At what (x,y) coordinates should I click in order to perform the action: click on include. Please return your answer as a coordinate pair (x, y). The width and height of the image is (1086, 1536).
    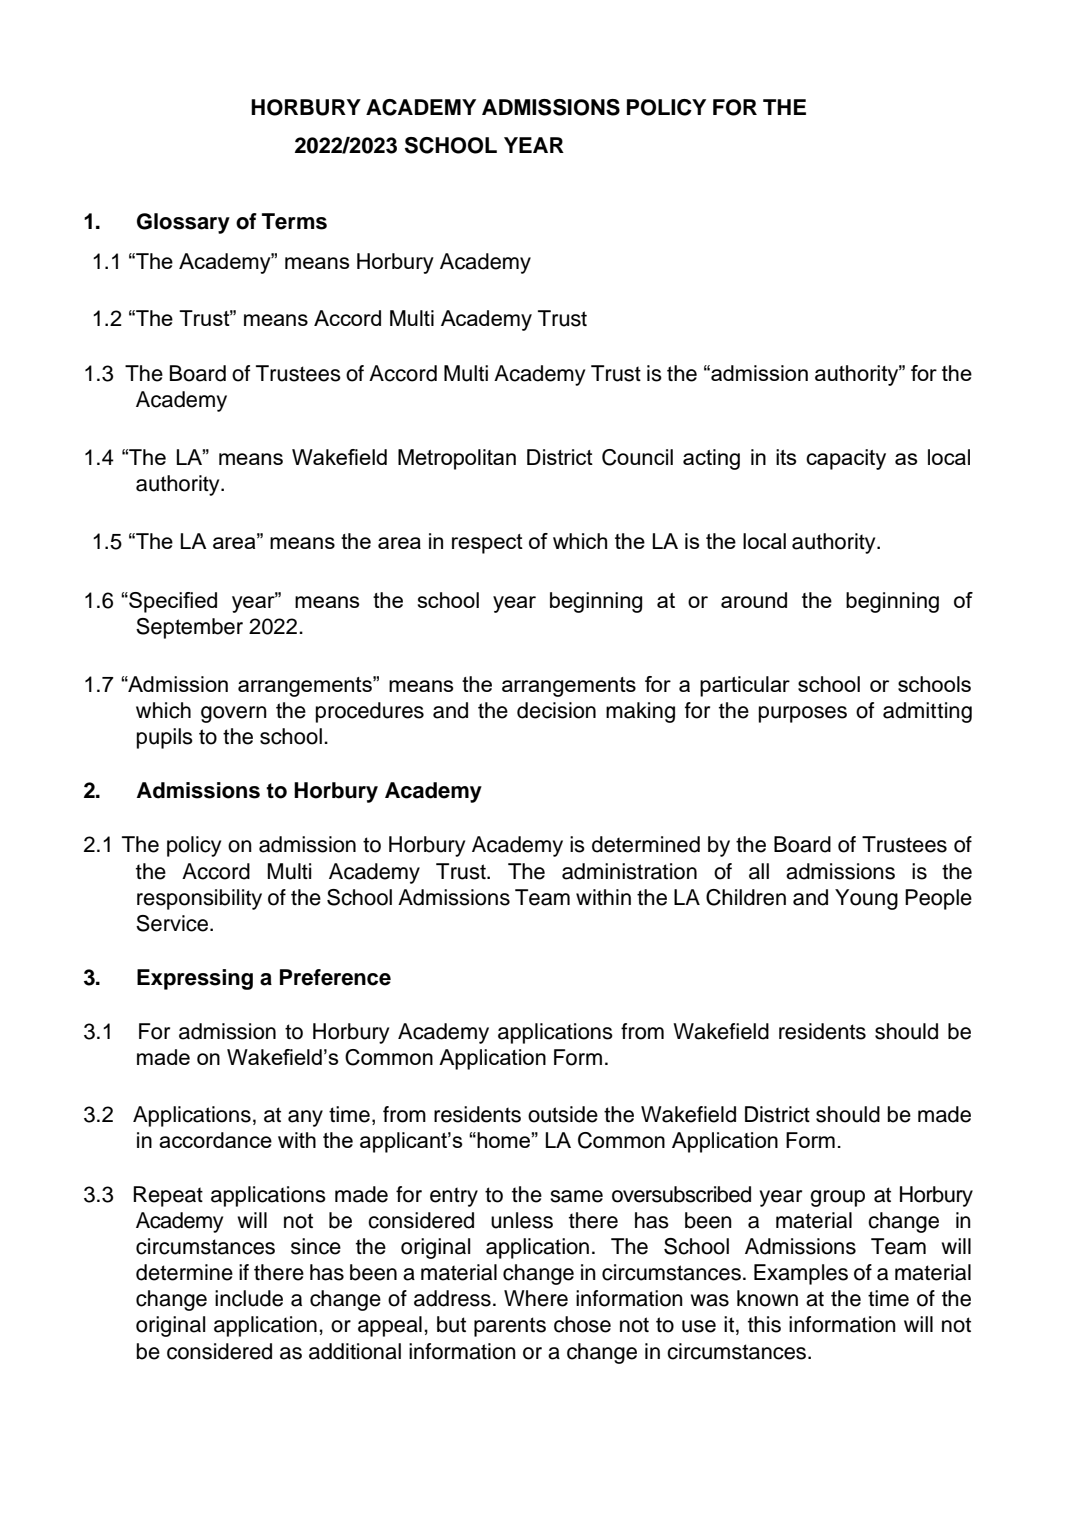
    Looking at the image, I should click on (249, 1298).
